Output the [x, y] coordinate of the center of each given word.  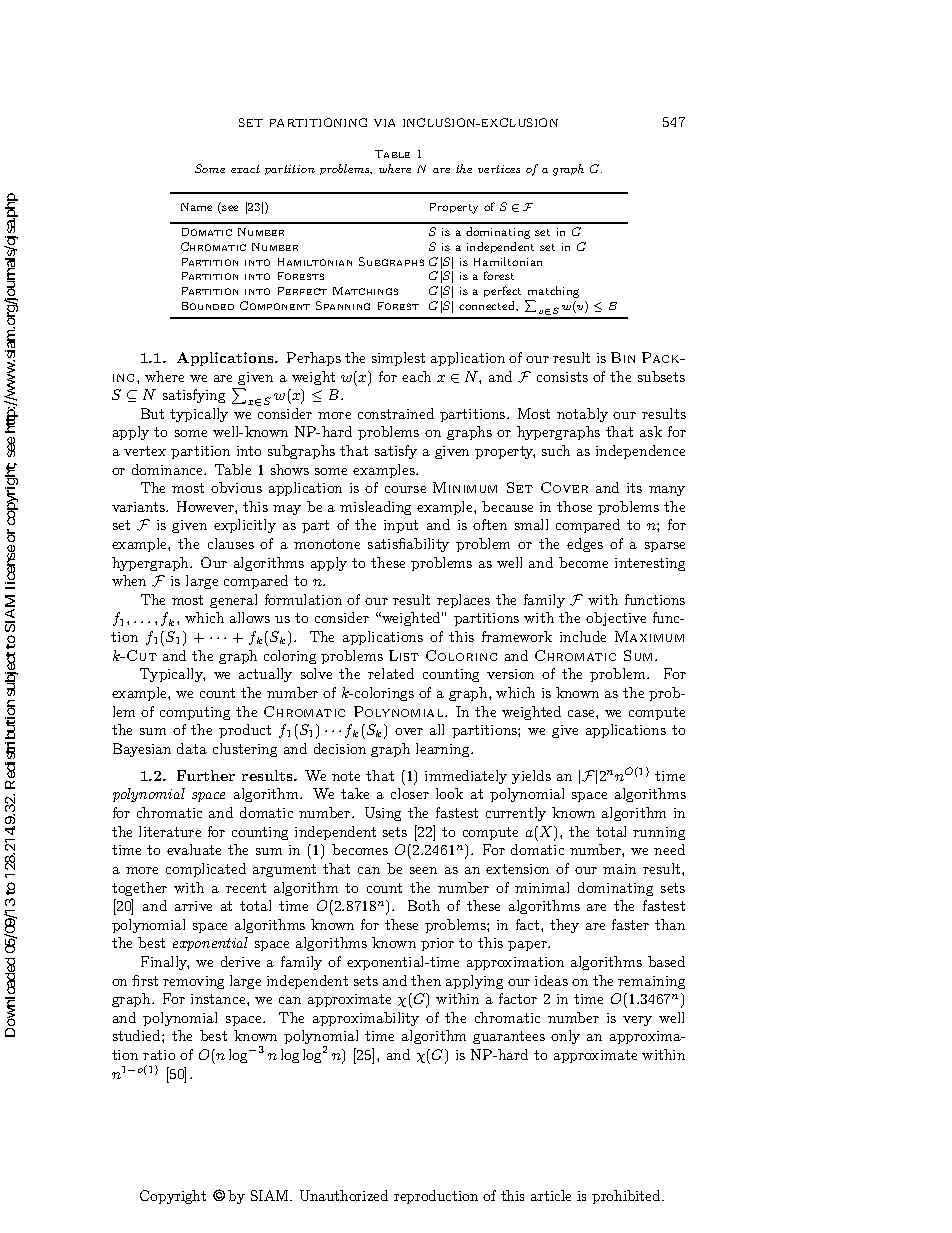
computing [195, 713]
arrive [193, 906]
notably [582, 415]
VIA [384, 123]
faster [630, 924]
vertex [145, 451]
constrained [396, 413]
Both [424, 905]
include [583, 636]
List [404, 655]
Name [196, 207]
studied [138, 1035]
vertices [499, 169]
